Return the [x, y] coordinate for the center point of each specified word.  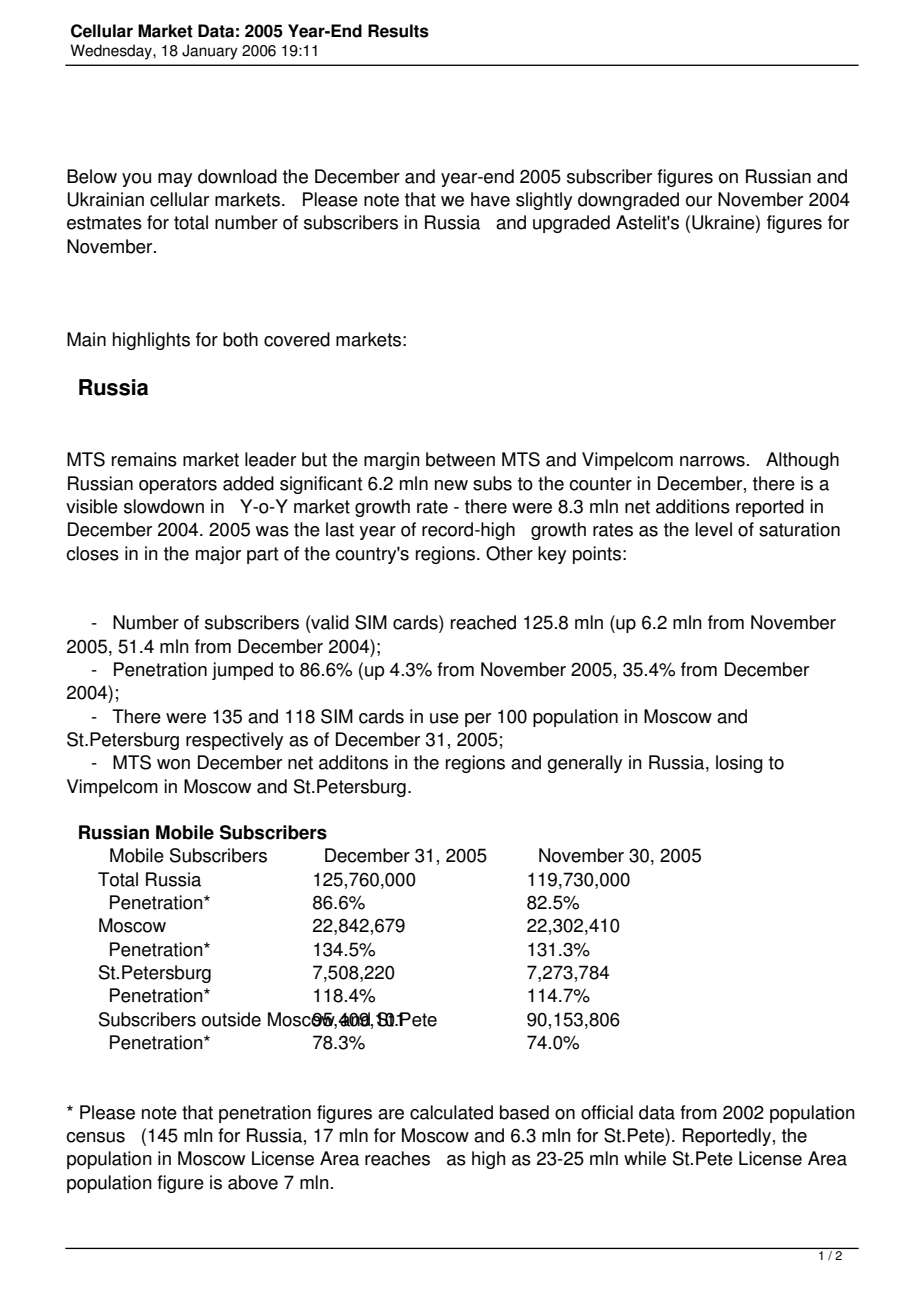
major [218, 555]
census [95, 1137]
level [713, 529]
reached [483, 622]
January [210, 52]
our [699, 201]
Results [398, 31]
